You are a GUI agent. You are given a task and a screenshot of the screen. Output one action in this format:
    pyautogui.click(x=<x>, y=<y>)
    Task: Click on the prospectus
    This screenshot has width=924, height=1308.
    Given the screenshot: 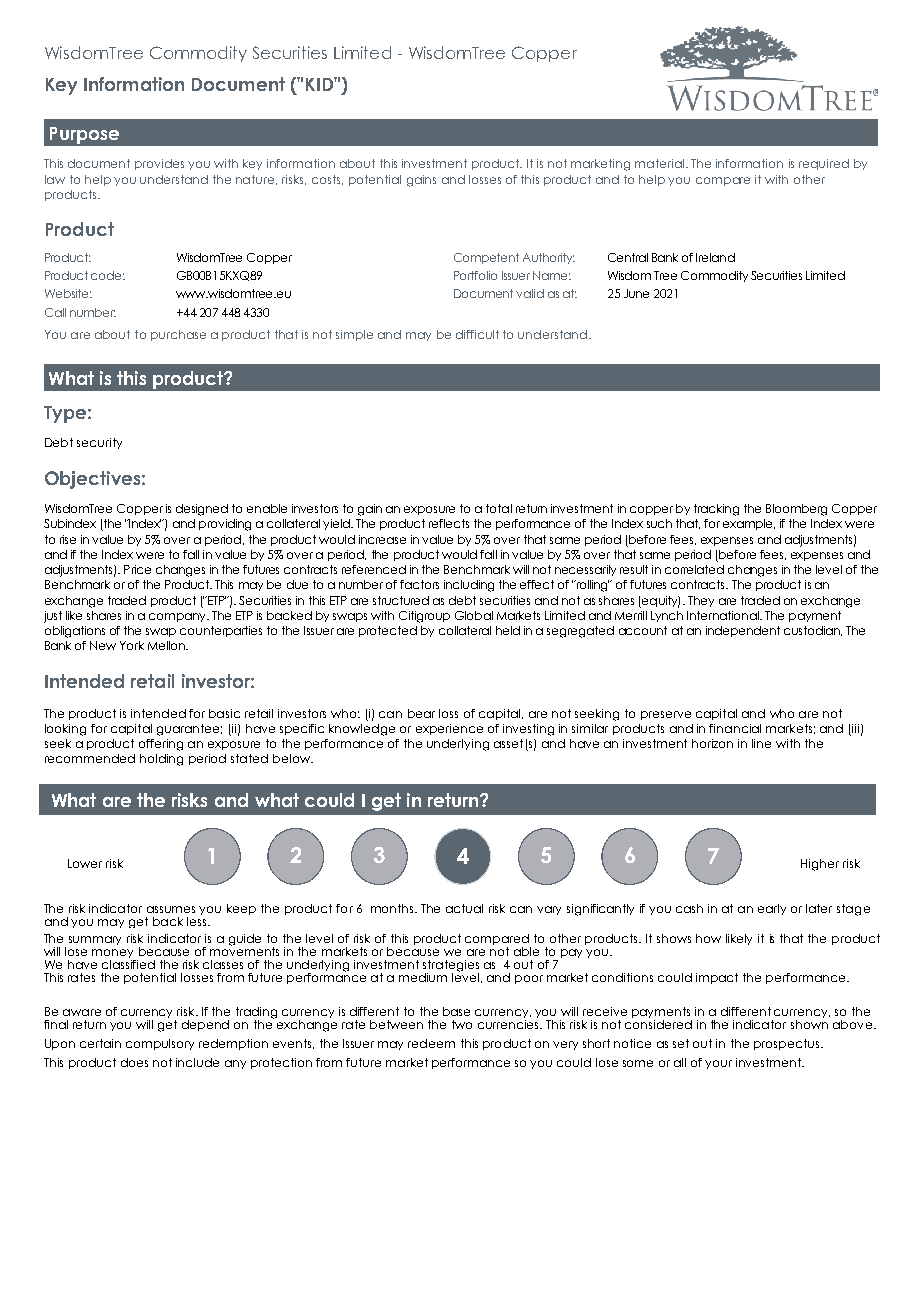 What is the action you would take?
    pyautogui.click(x=788, y=1044)
